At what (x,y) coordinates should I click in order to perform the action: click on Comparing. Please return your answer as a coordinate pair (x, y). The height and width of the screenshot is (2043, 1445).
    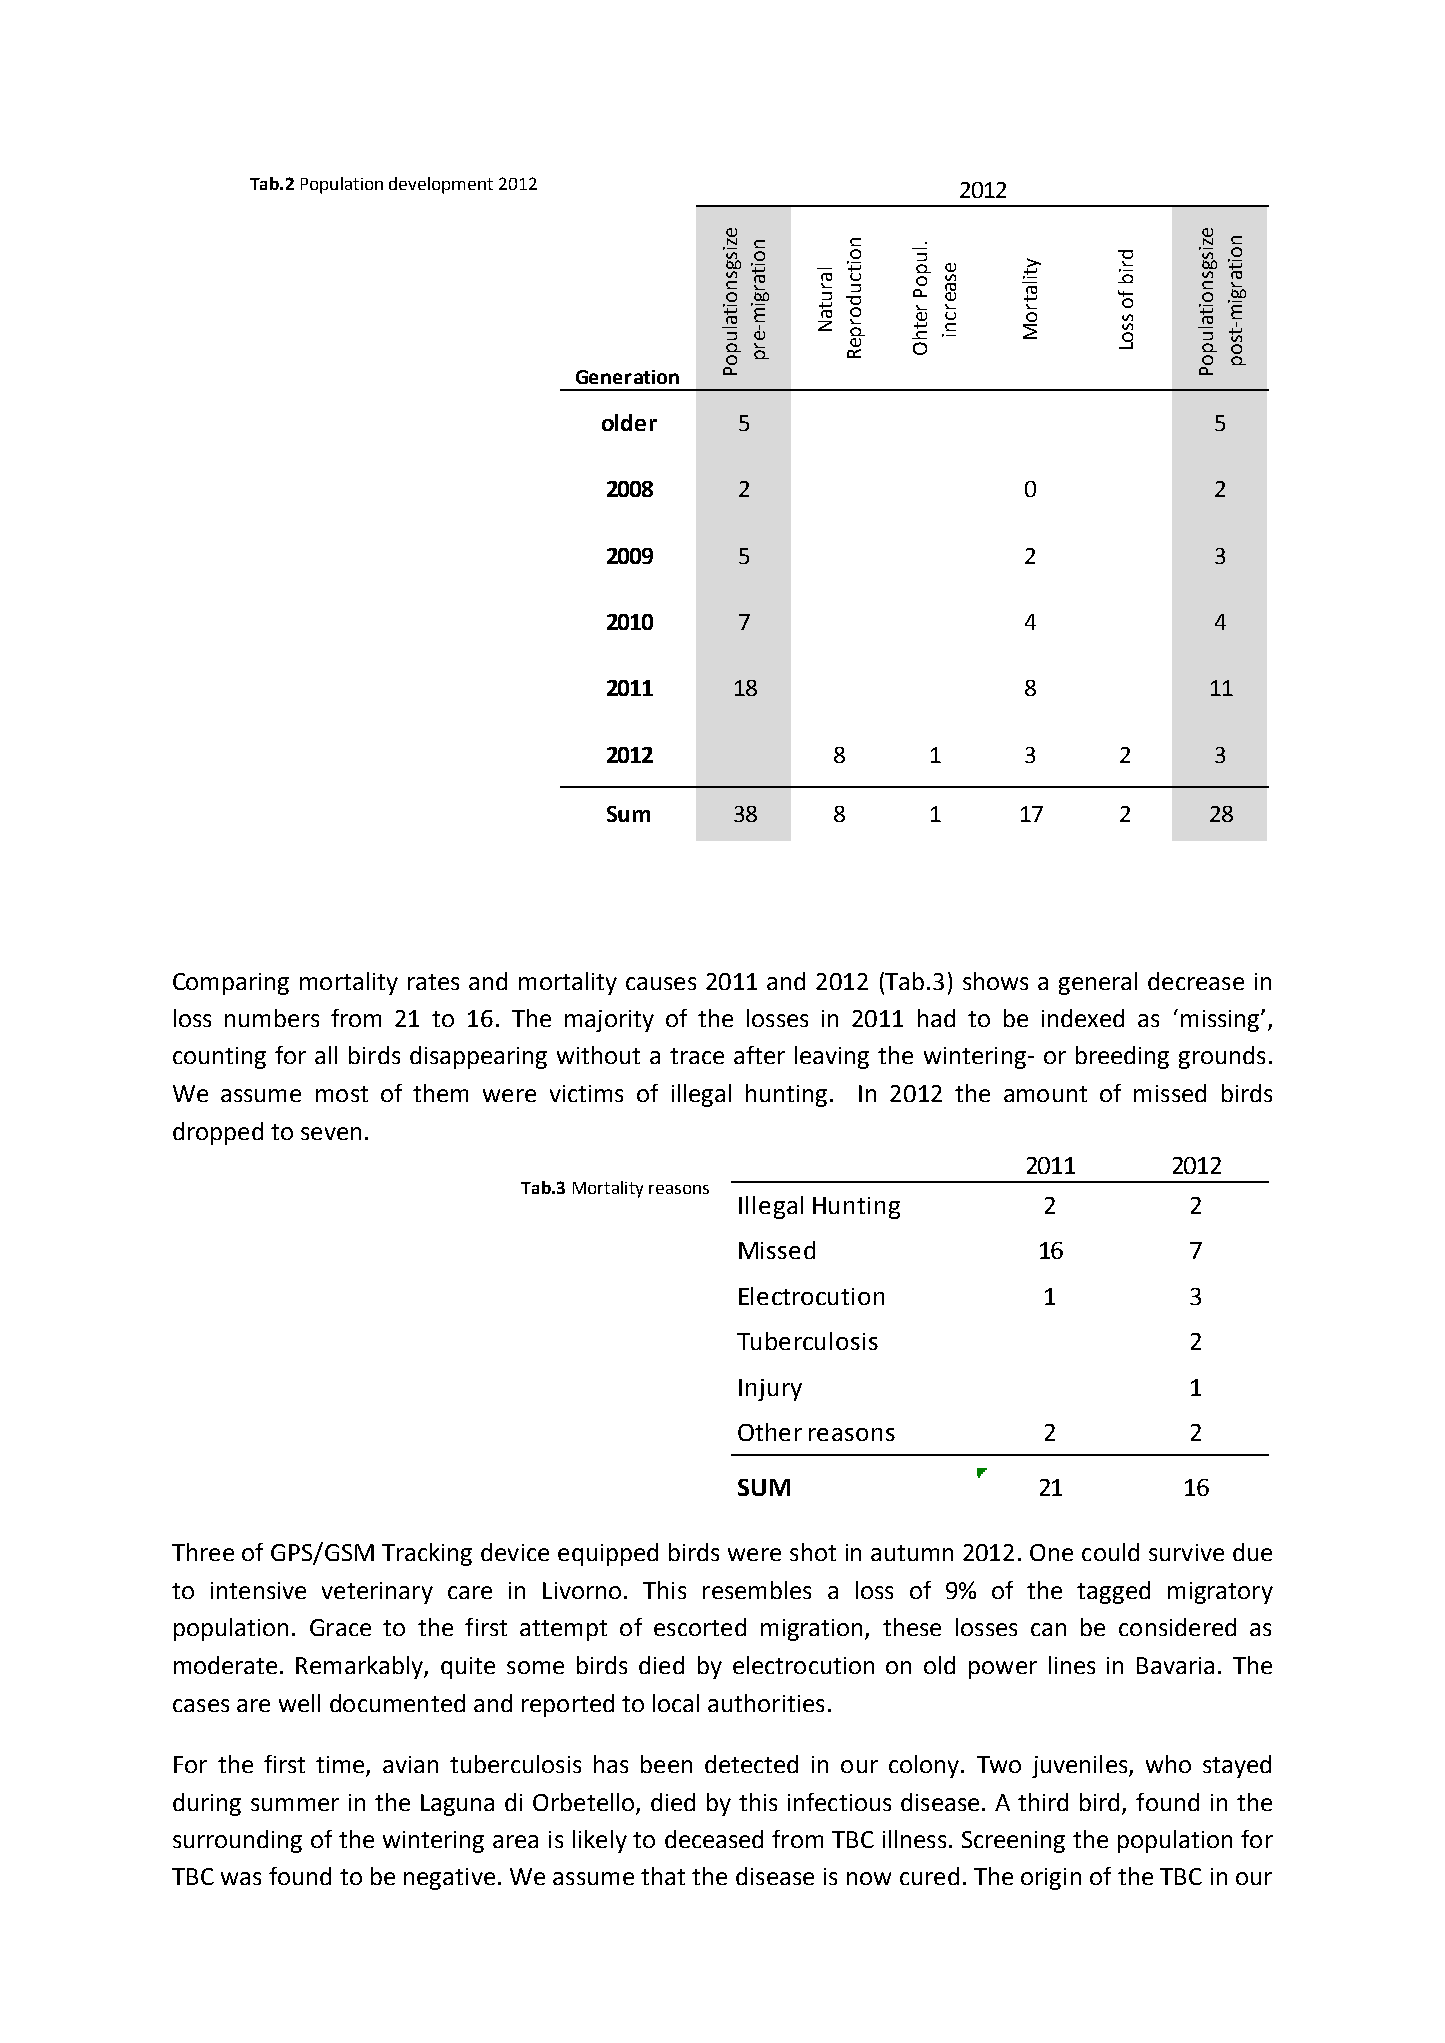
    Looking at the image, I should click on (231, 984).
